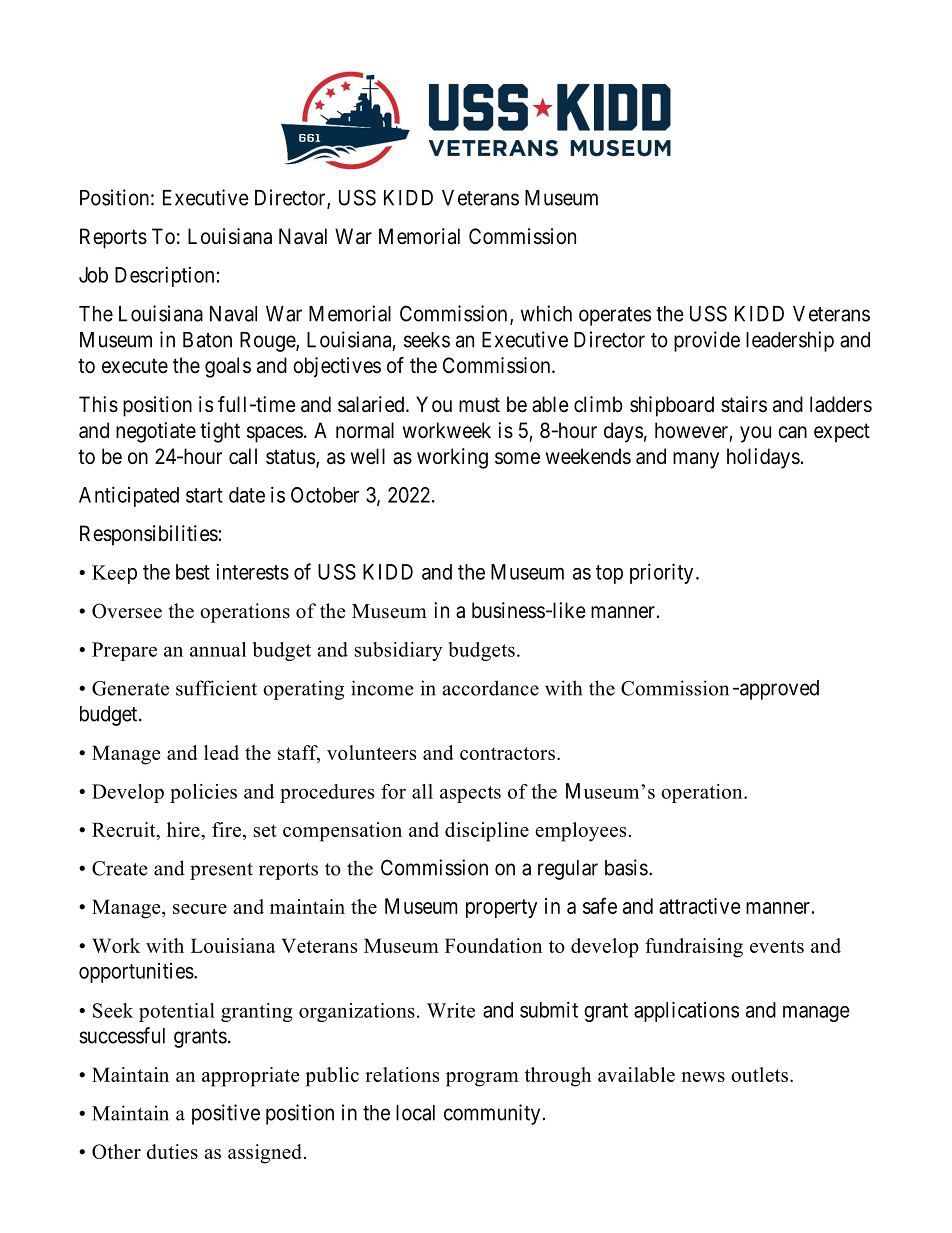  I want to click on community, so click(492, 1114).
